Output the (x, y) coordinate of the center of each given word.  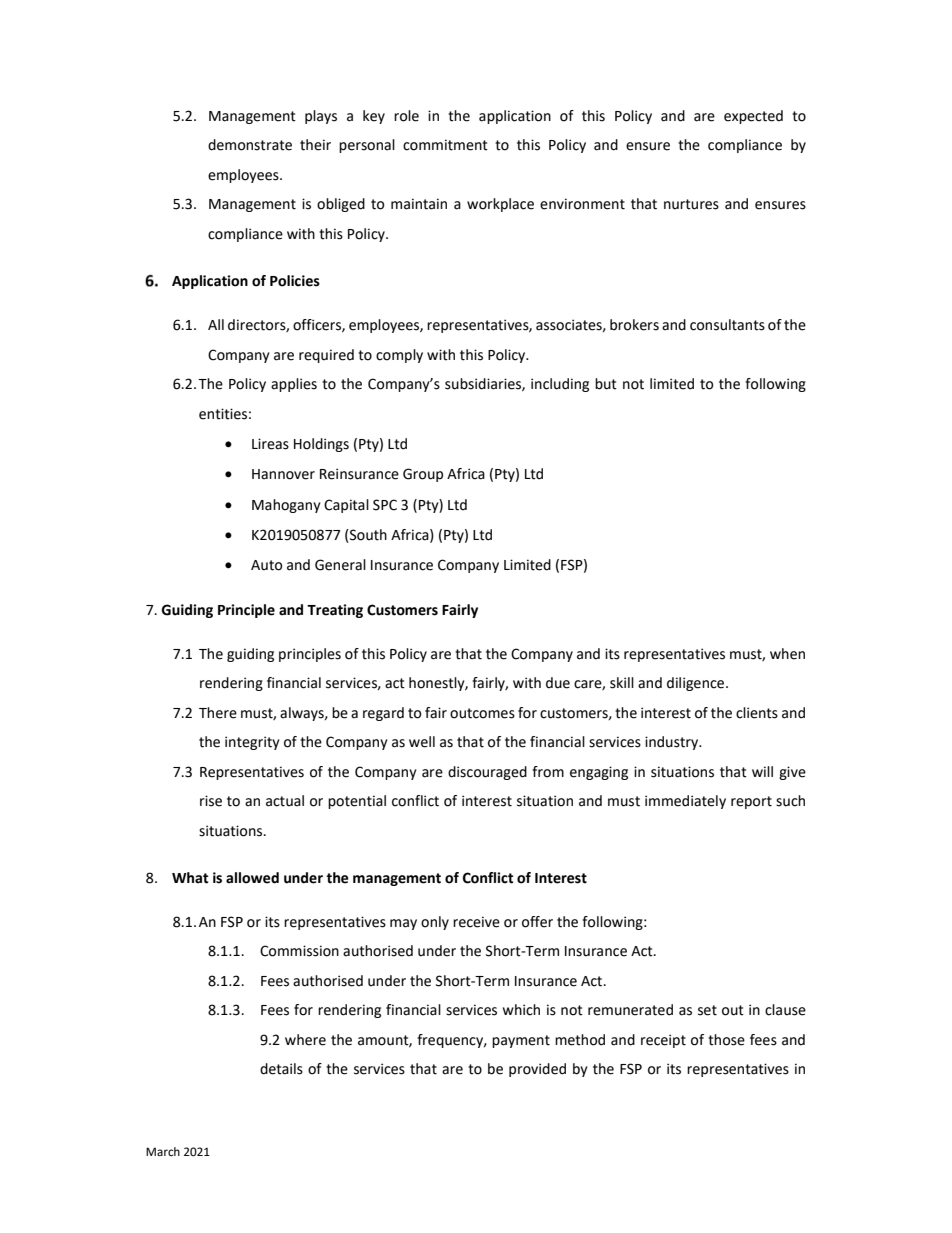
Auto (266, 565)
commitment (445, 145)
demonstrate (250, 145)
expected (753, 117)
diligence (697, 684)
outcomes (482, 713)
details (281, 1069)
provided (537, 1070)
